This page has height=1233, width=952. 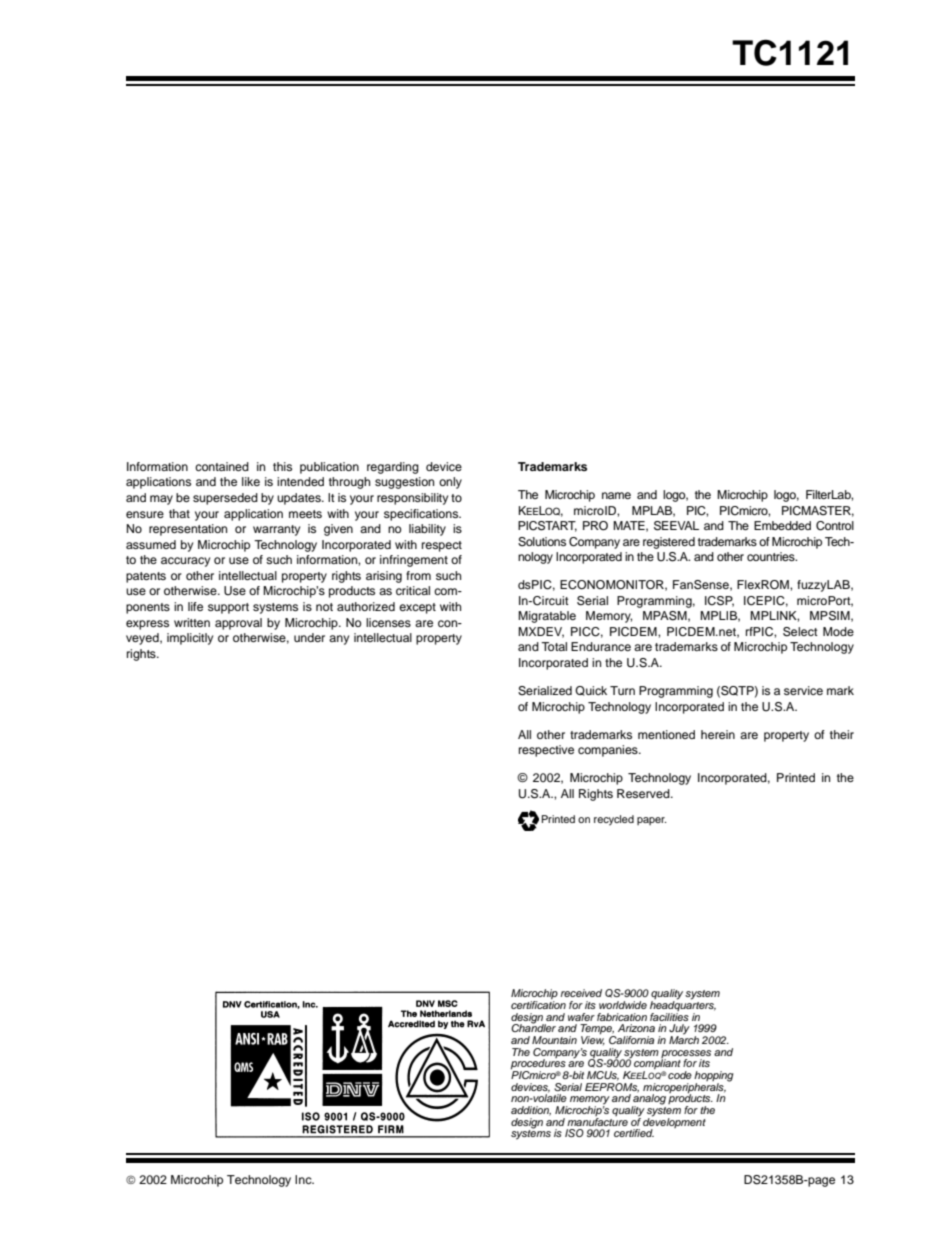 What do you see at coordinates (450, 483) in the page?
I see `only` at bounding box center [450, 483].
